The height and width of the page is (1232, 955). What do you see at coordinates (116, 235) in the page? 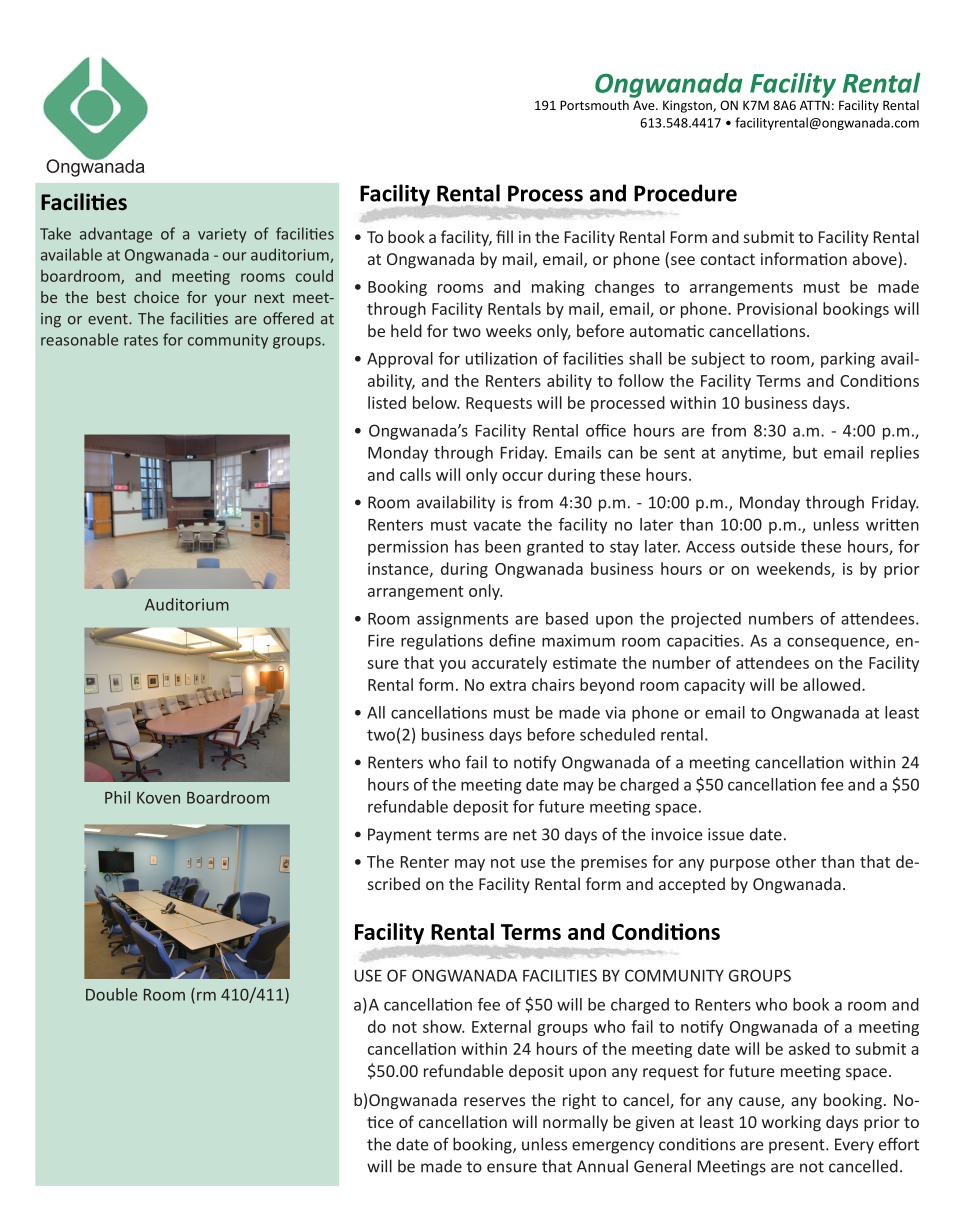
I see `advantage` at bounding box center [116, 235].
